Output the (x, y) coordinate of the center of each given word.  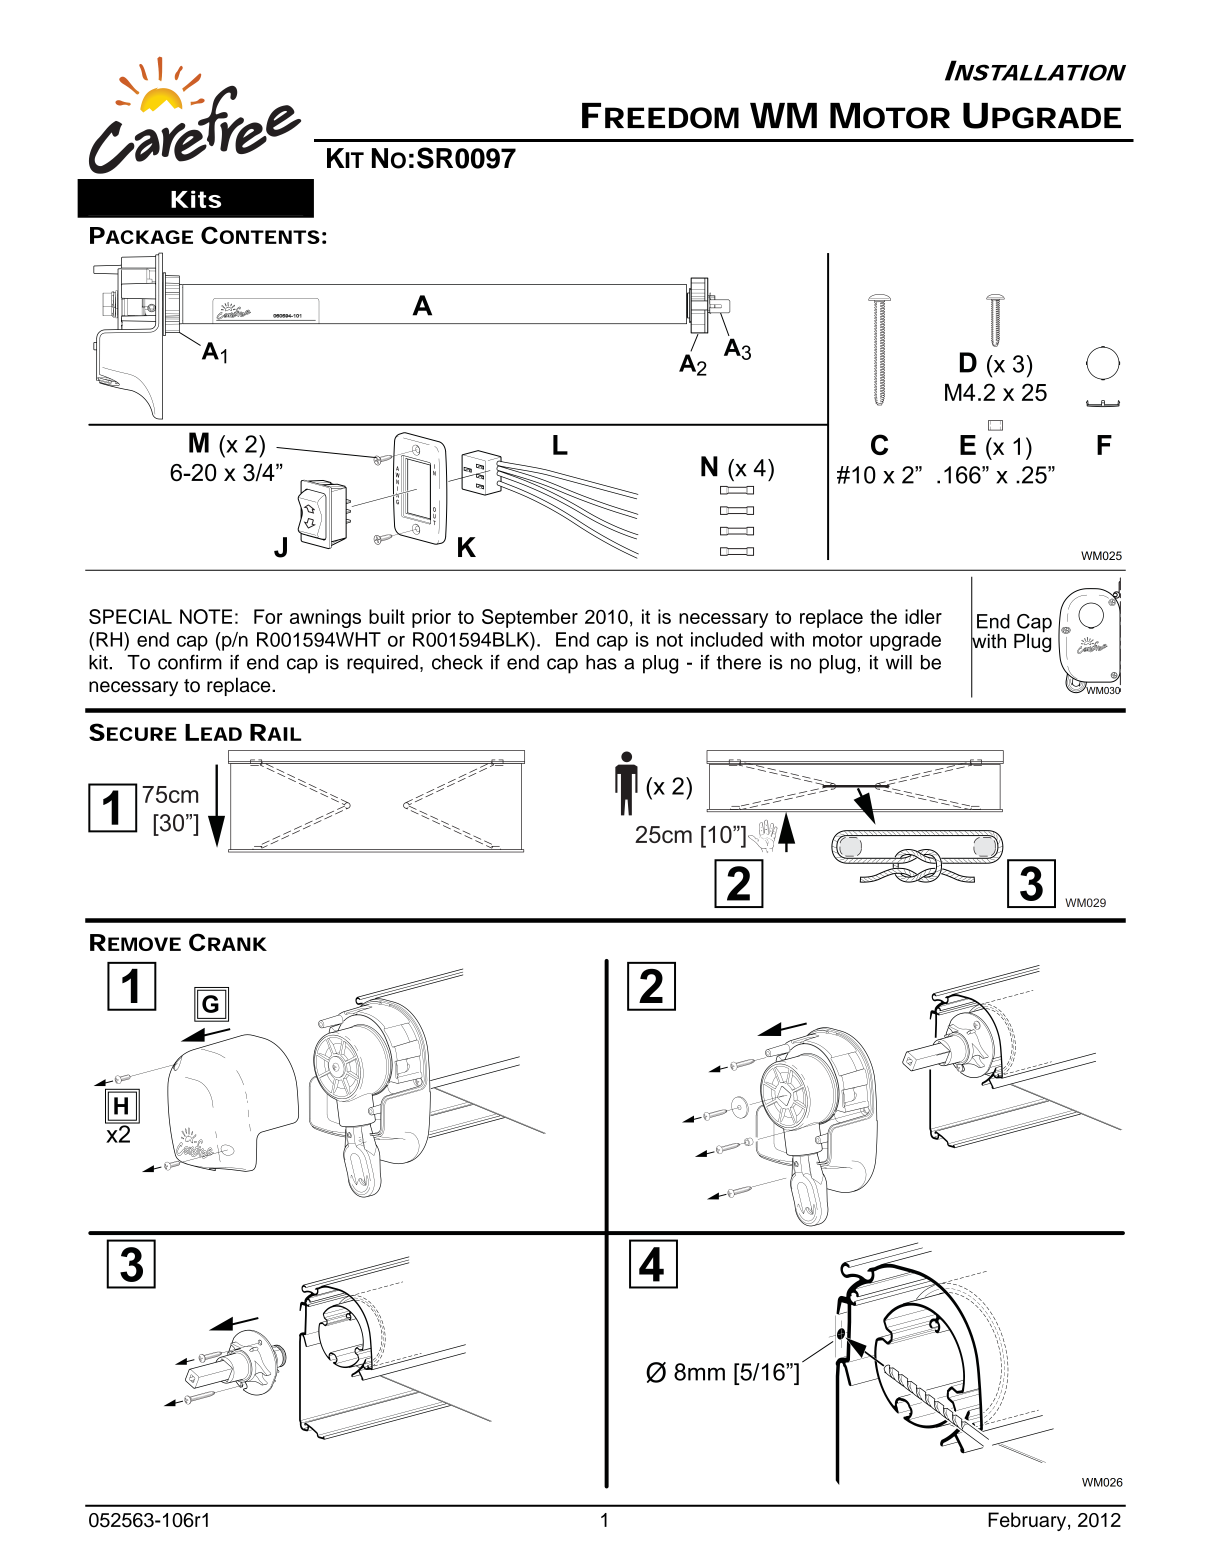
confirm (190, 662)
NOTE (206, 616)
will (899, 662)
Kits (196, 199)
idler (923, 616)
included (727, 639)
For (268, 616)
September (530, 618)
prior (431, 618)
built (387, 616)
